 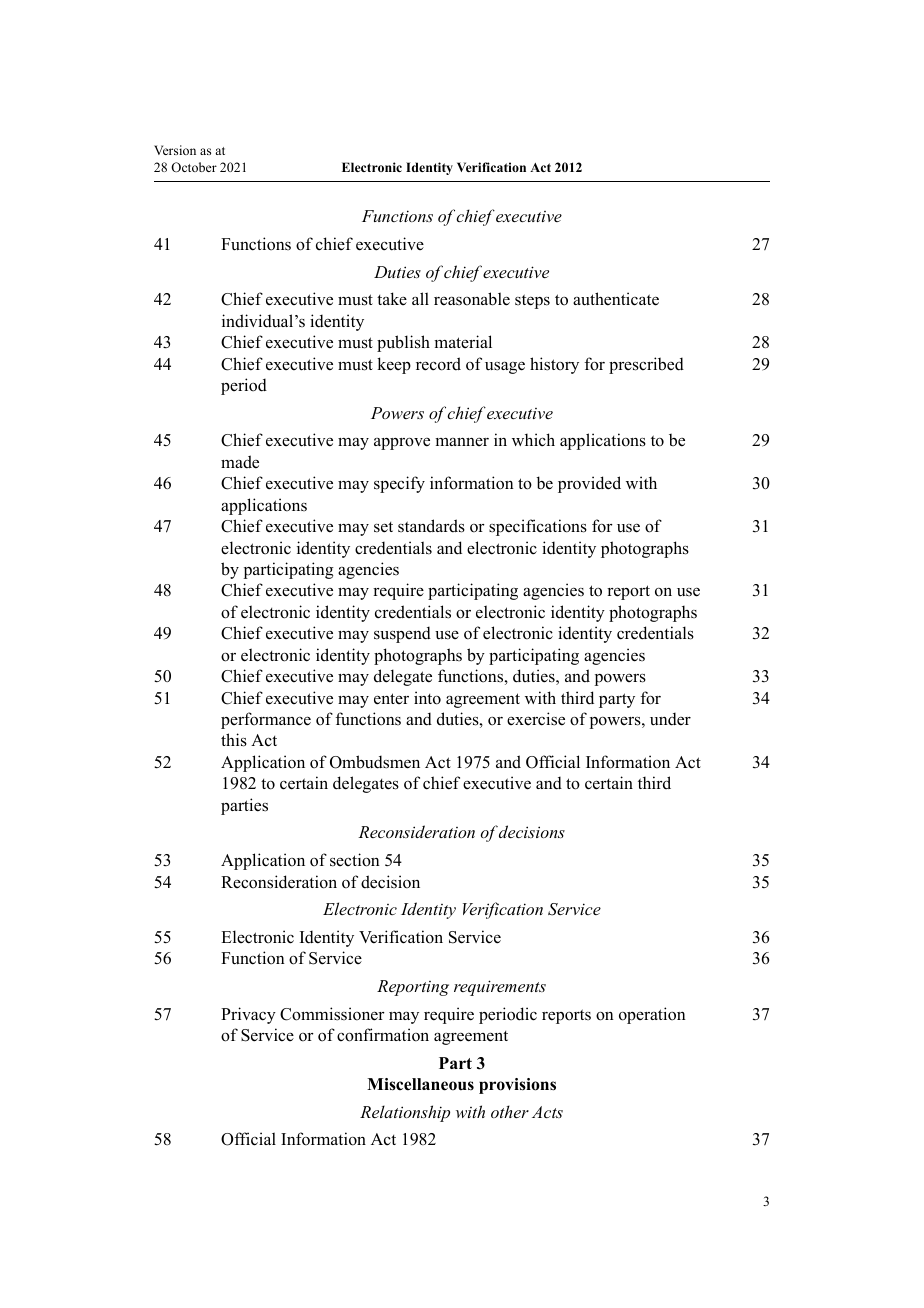 I want to click on operation, so click(x=652, y=1015).
